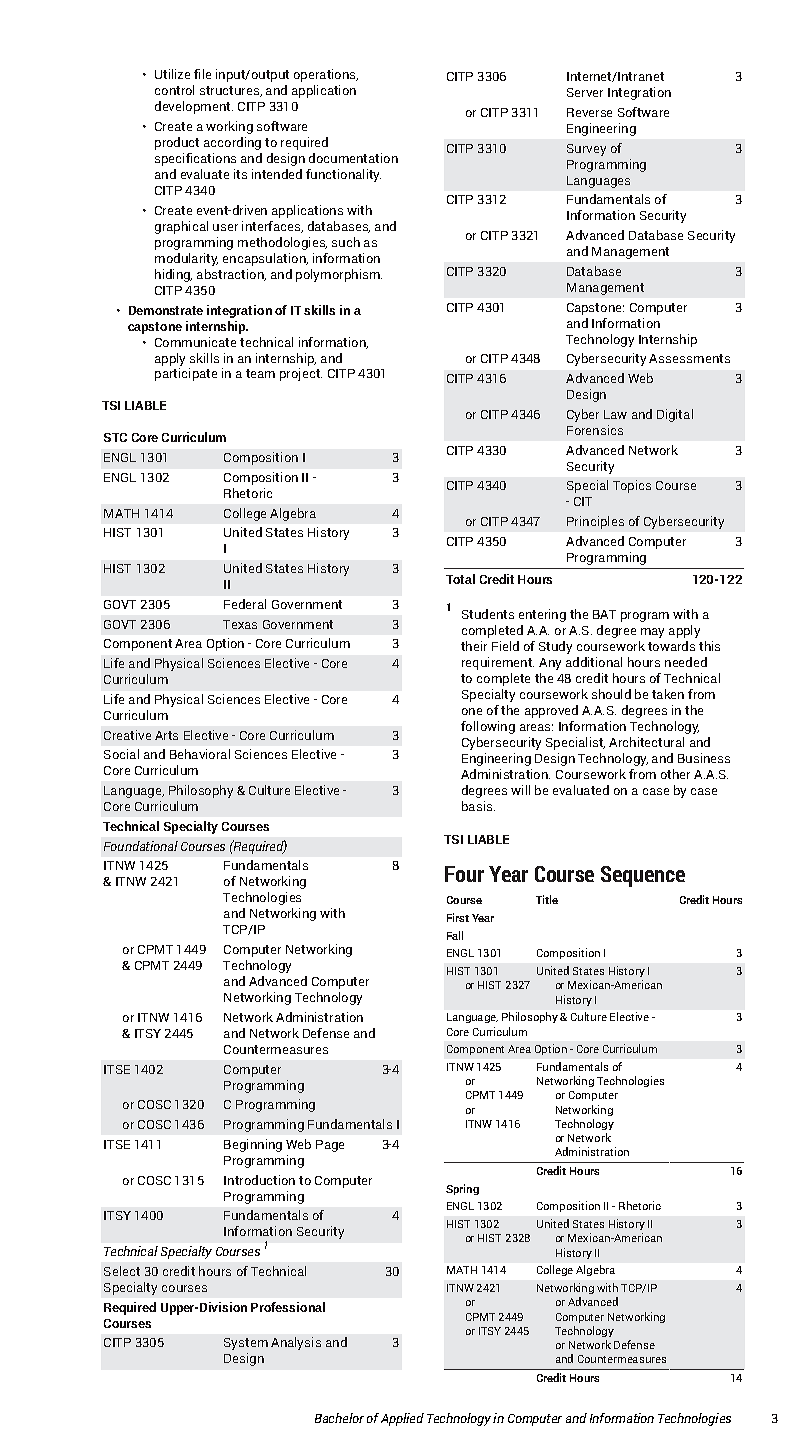 This screenshot has width=812, height=1456. Describe the element at coordinates (462, 1189) in the screenshot. I see `Spring` at that location.
